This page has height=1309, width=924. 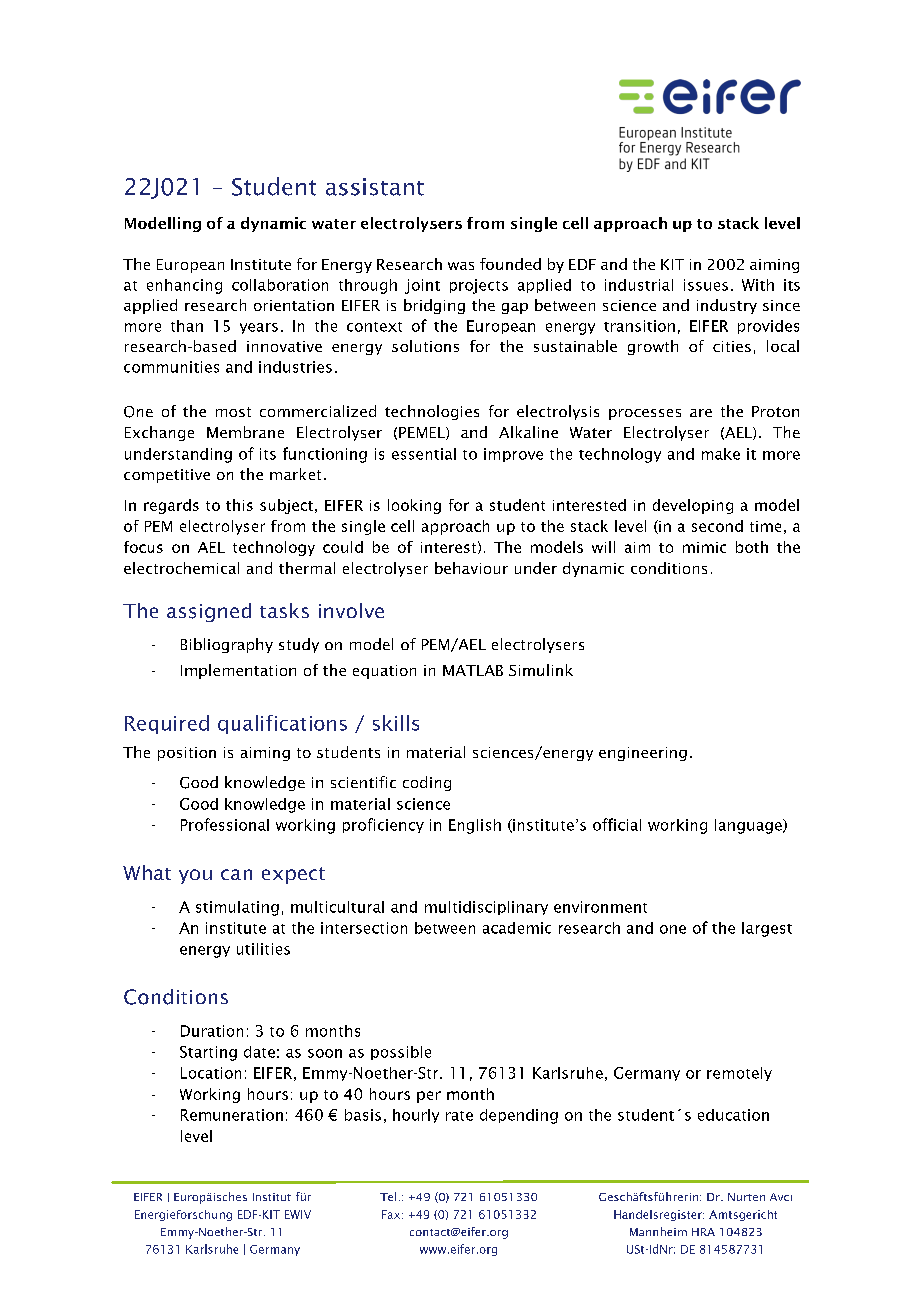 What do you see at coordinates (232, 1115) in the page?
I see `Remuneration` at bounding box center [232, 1115].
